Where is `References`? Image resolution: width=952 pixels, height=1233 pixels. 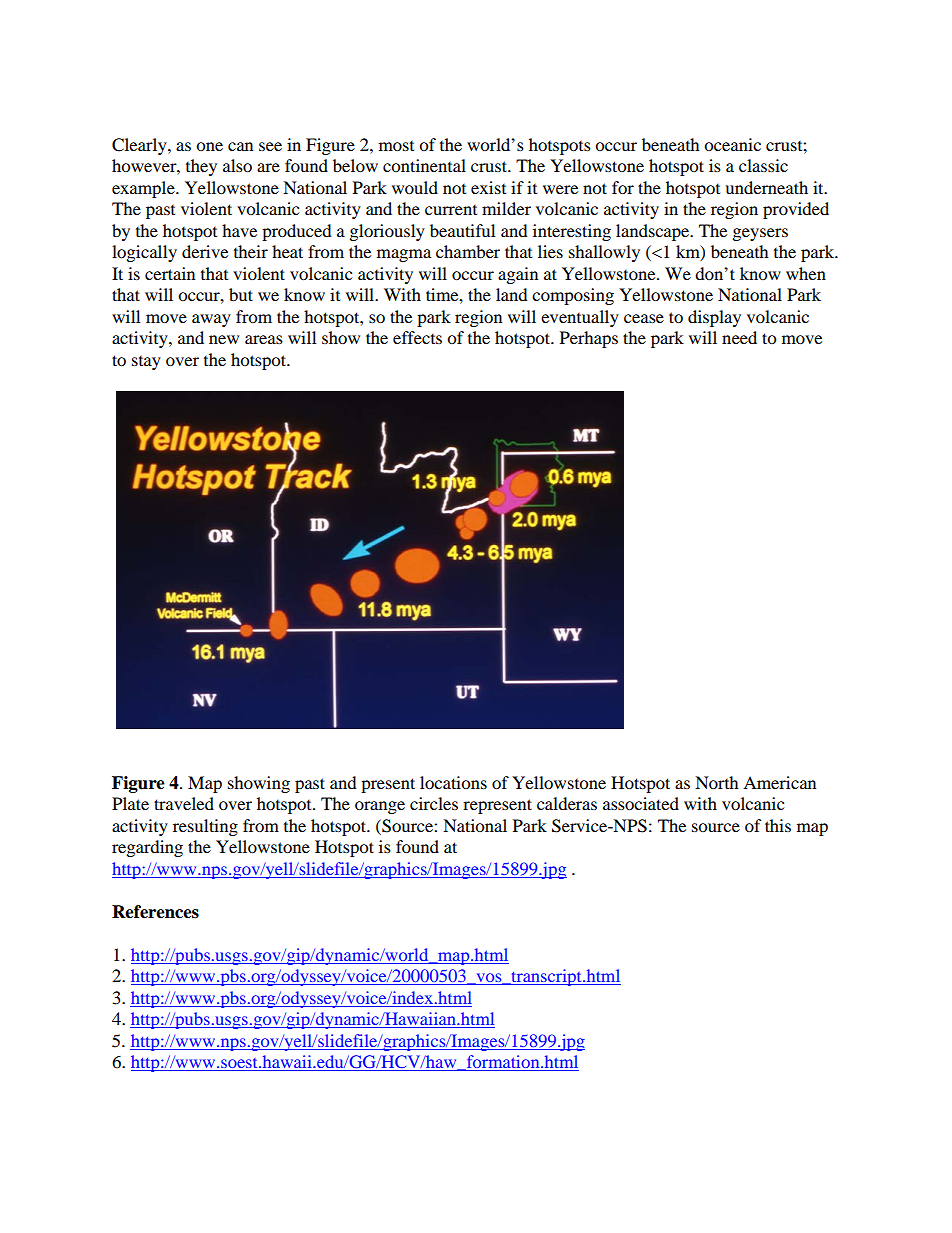
References is located at coordinates (155, 912).
